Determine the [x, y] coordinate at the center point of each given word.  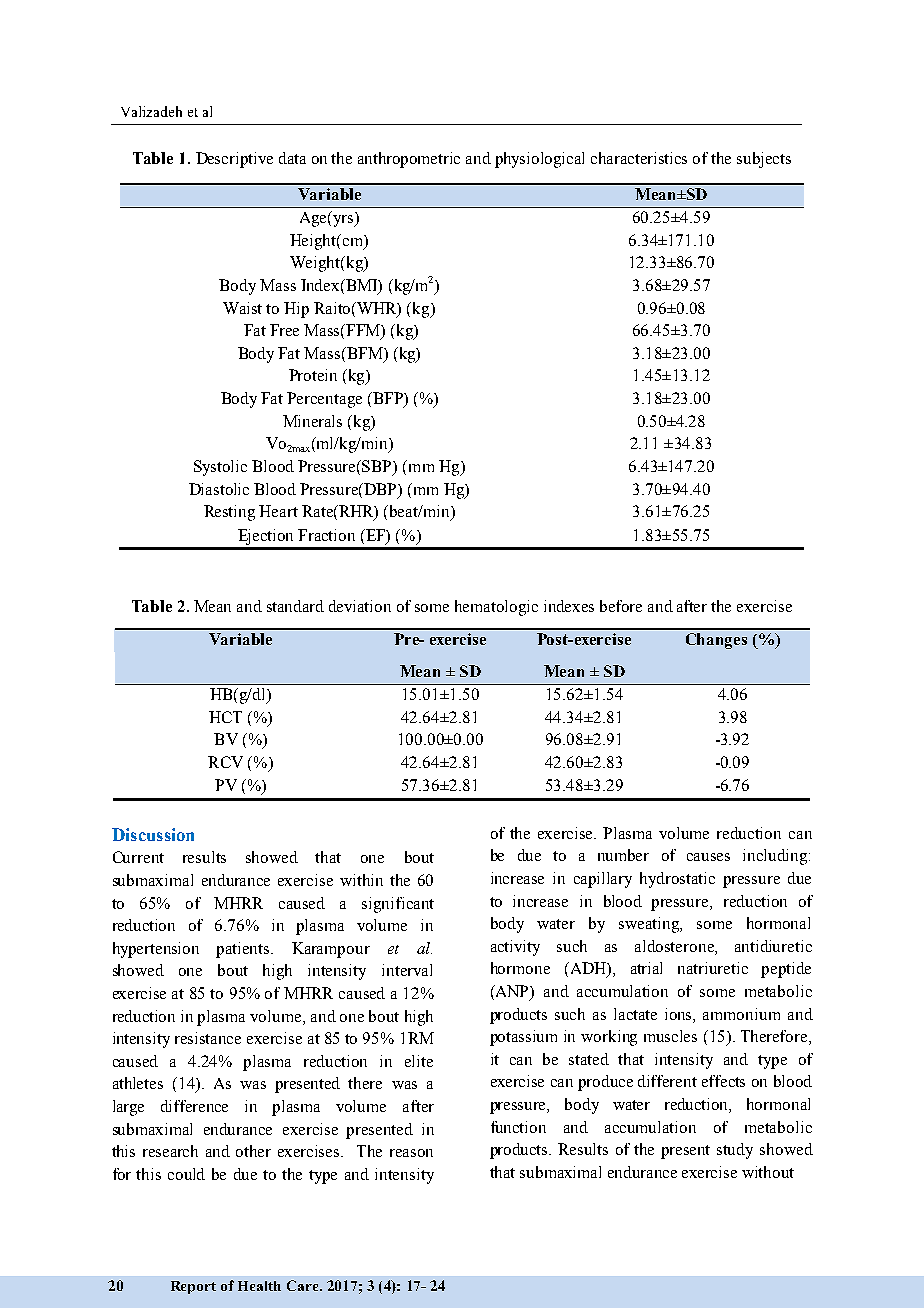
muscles [670, 1036]
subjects [764, 160]
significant [398, 905]
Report [193, 1287]
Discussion [153, 834]
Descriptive [234, 160]
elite [419, 1061]
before [621, 606]
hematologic [496, 608]
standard [295, 606]
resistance [208, 1038]
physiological [539, 160]
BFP [388, 399]
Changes [716, 641]
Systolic [220, 468]
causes [708, 857]
